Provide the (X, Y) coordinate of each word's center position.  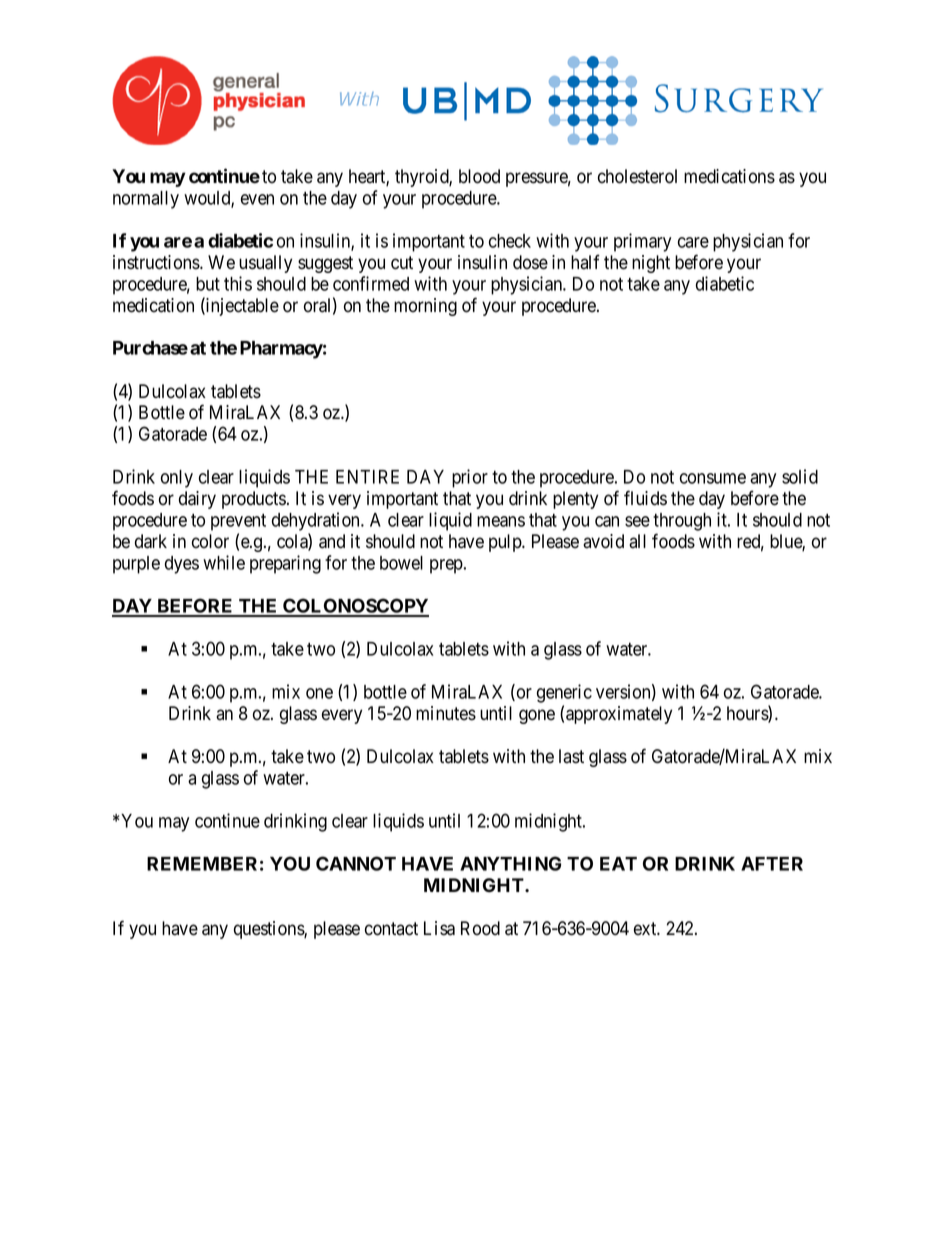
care (693, 242)
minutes (446, 713)
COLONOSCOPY (355, 607)
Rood (480, 928)
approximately (619, 715)
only (177, 479)
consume (713, 478)
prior (470, 478)
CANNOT (356, 863)
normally (146, 200)
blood (479, 176)
